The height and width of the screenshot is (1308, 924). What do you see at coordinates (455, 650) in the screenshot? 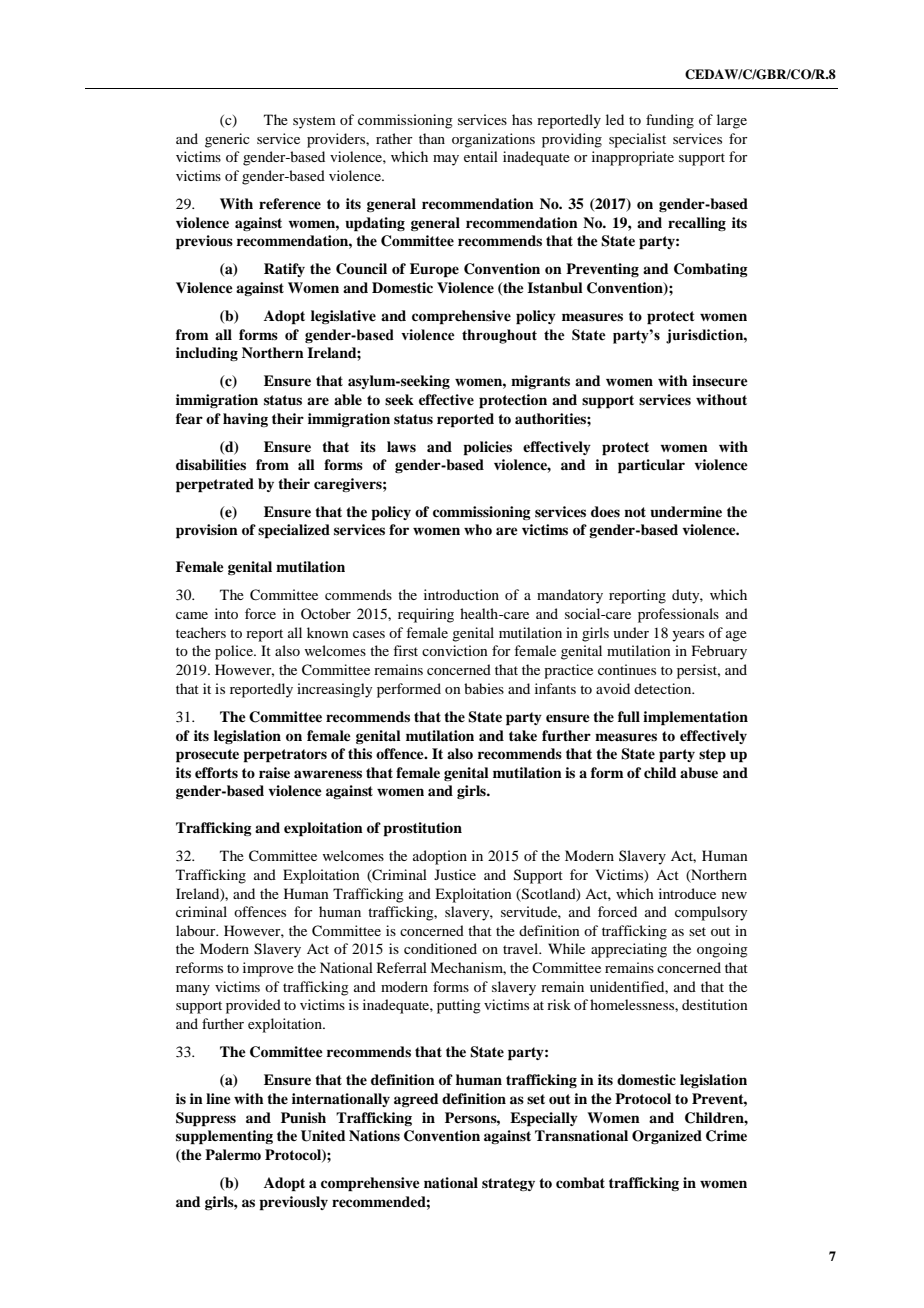
I see `conviction` at bounding box center [455, 650].
